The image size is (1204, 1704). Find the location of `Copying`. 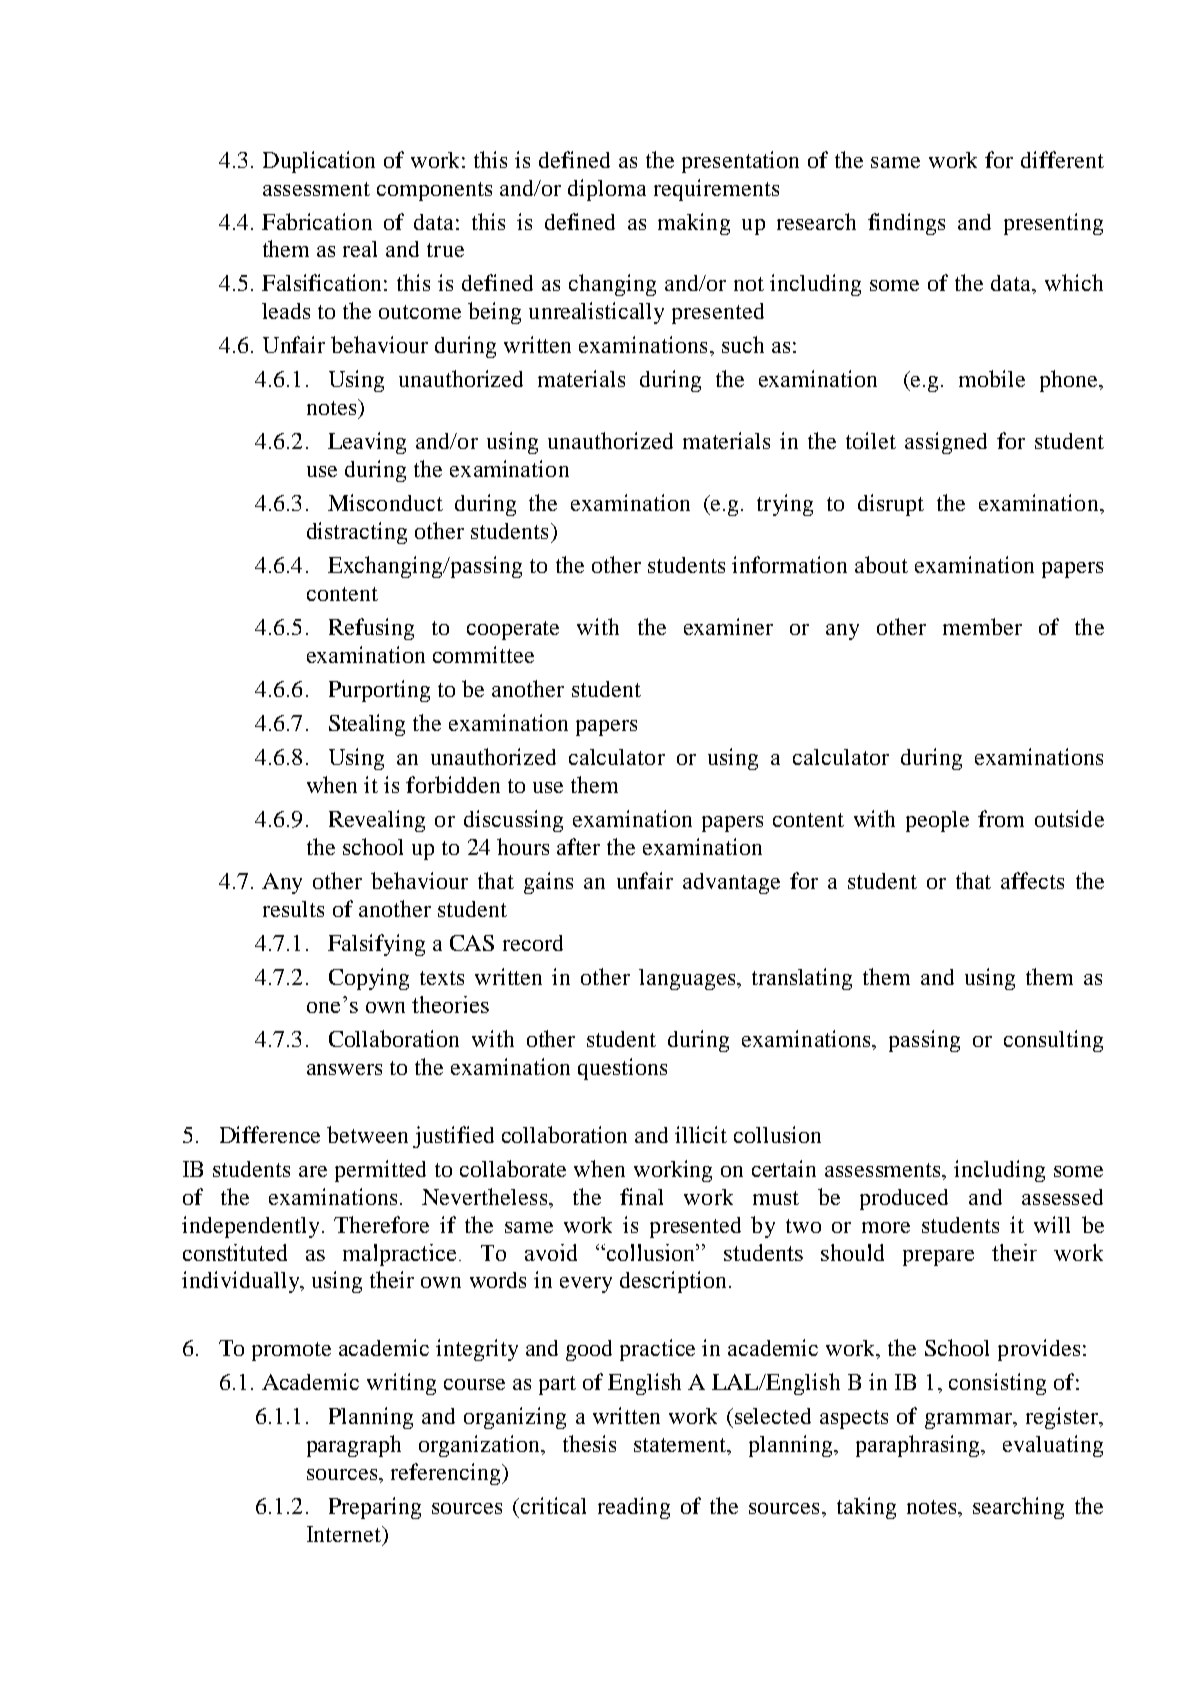

Copying is located at coordinates (369, 979).
